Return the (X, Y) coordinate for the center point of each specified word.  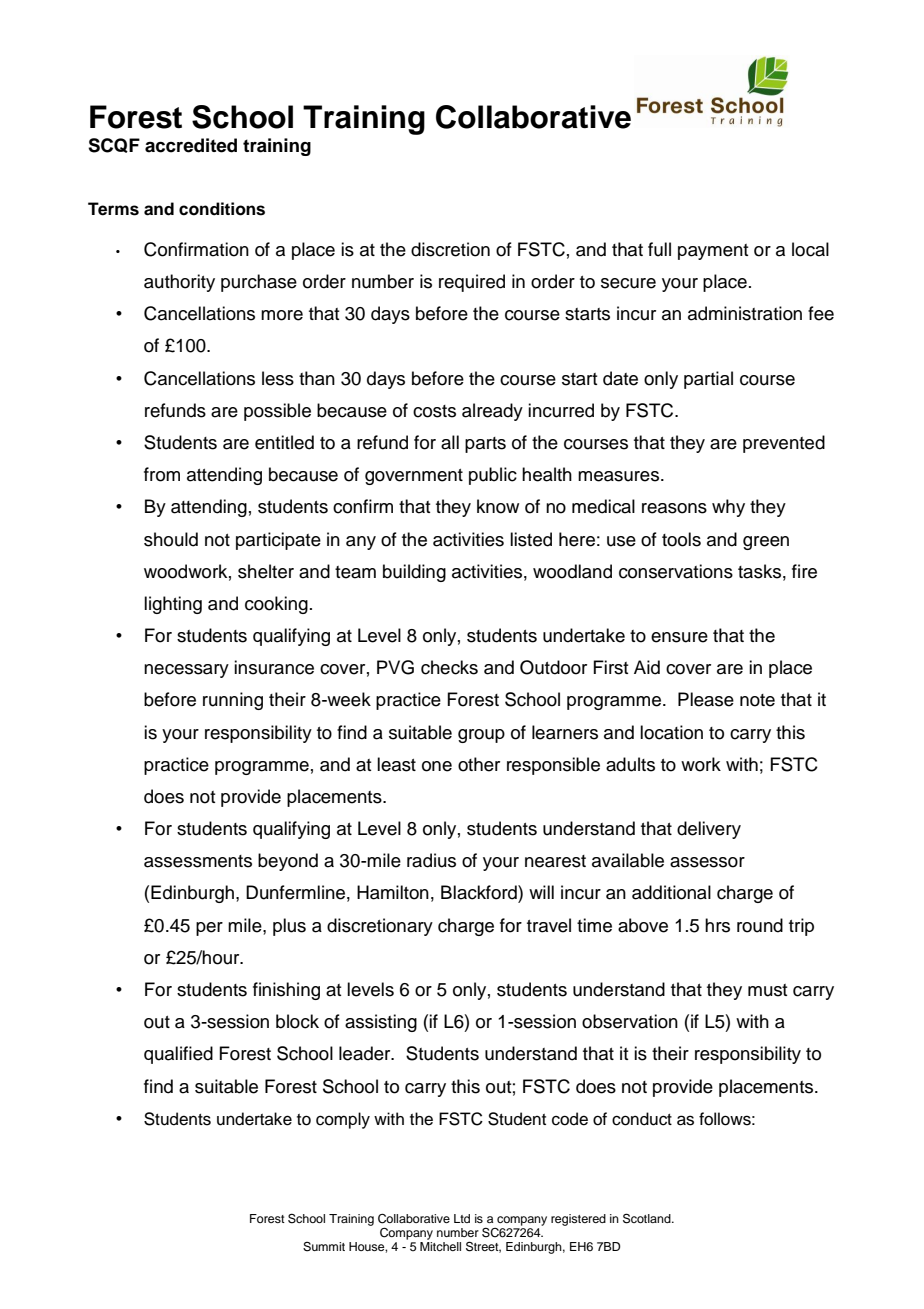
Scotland (648, 1218)
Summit (324, 1247)
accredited (191, 145)
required (472, 283)
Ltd (462, 1218)
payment (713, 252)
